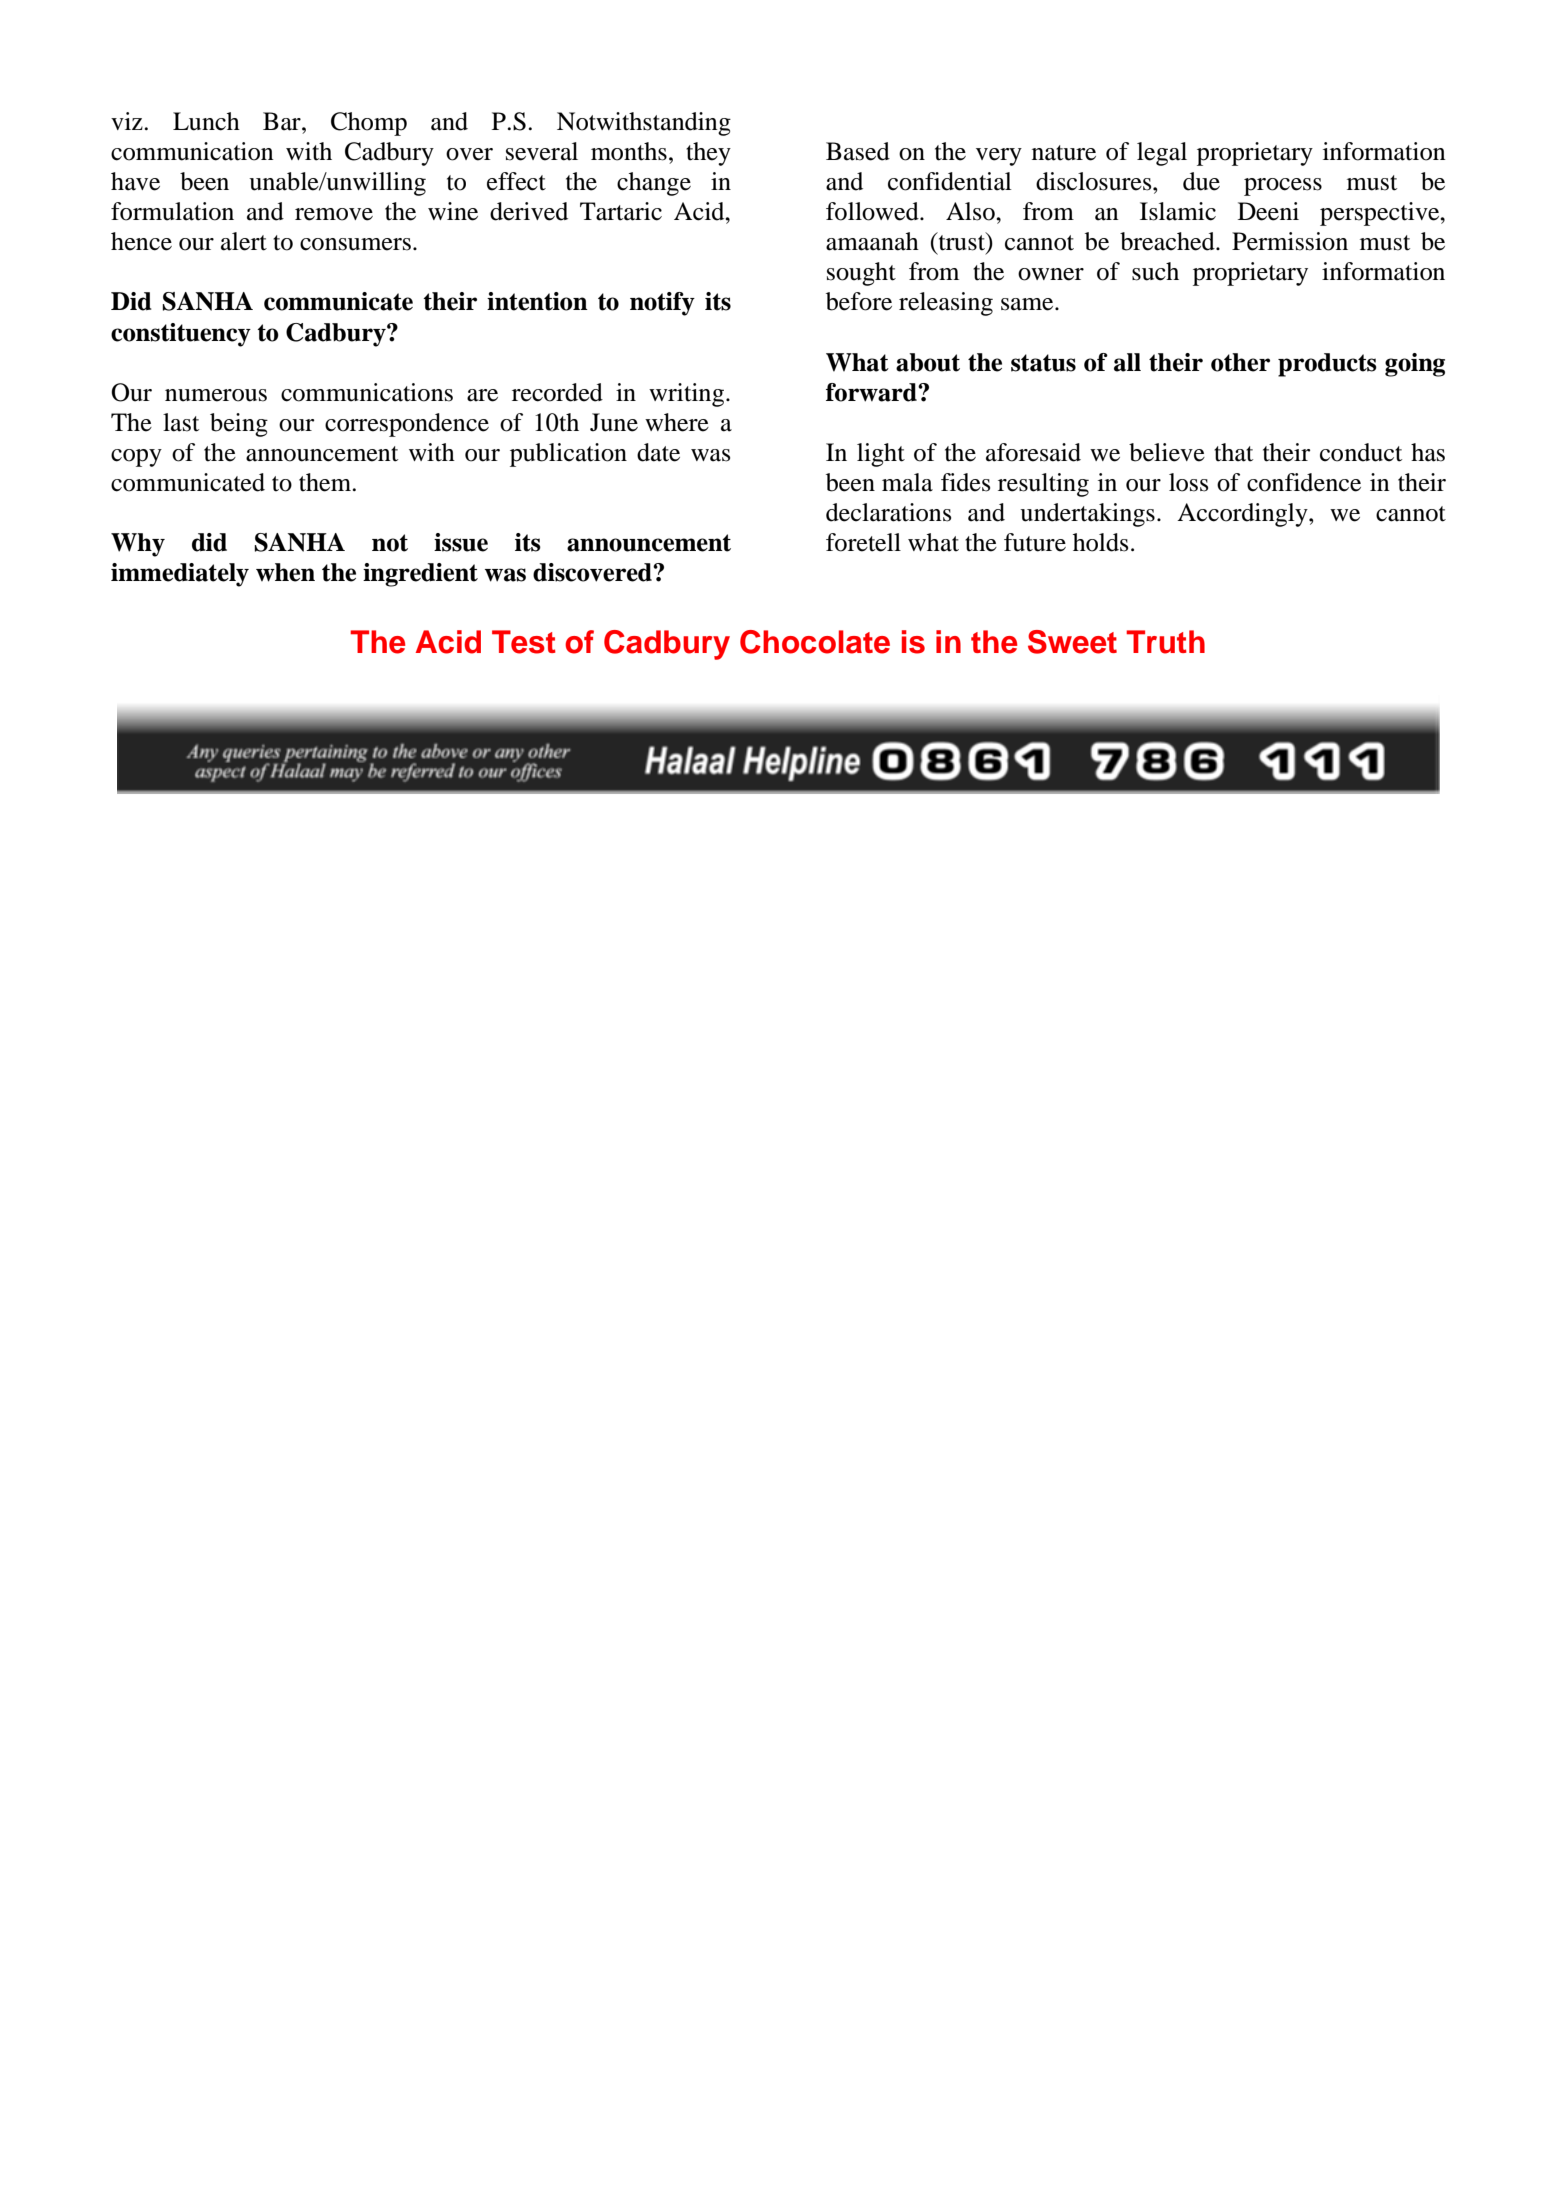  I want to click on Test, so click(524, 642).
